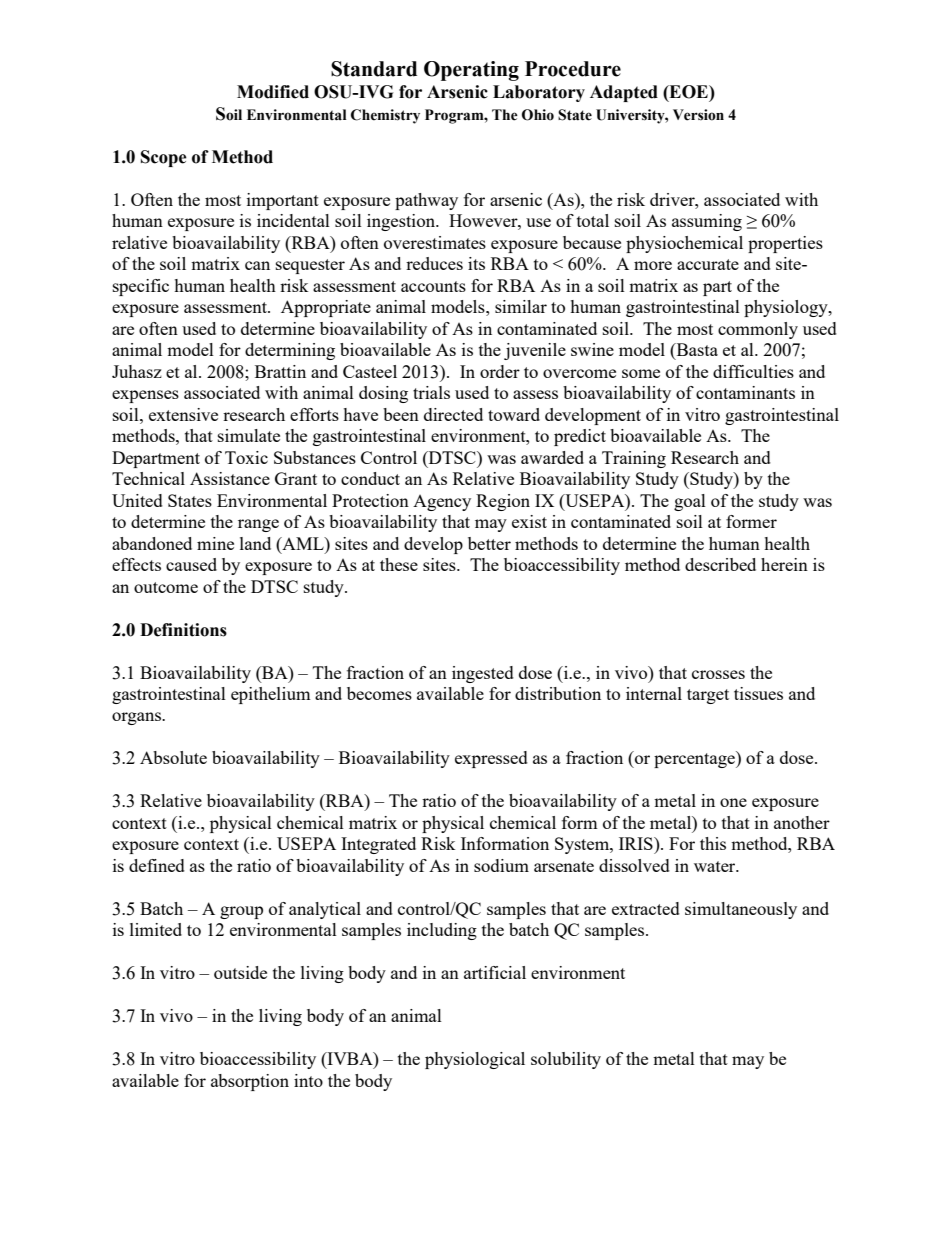 This document has height=1233, width=952. I want to click on percentage, so click(695, 759).
